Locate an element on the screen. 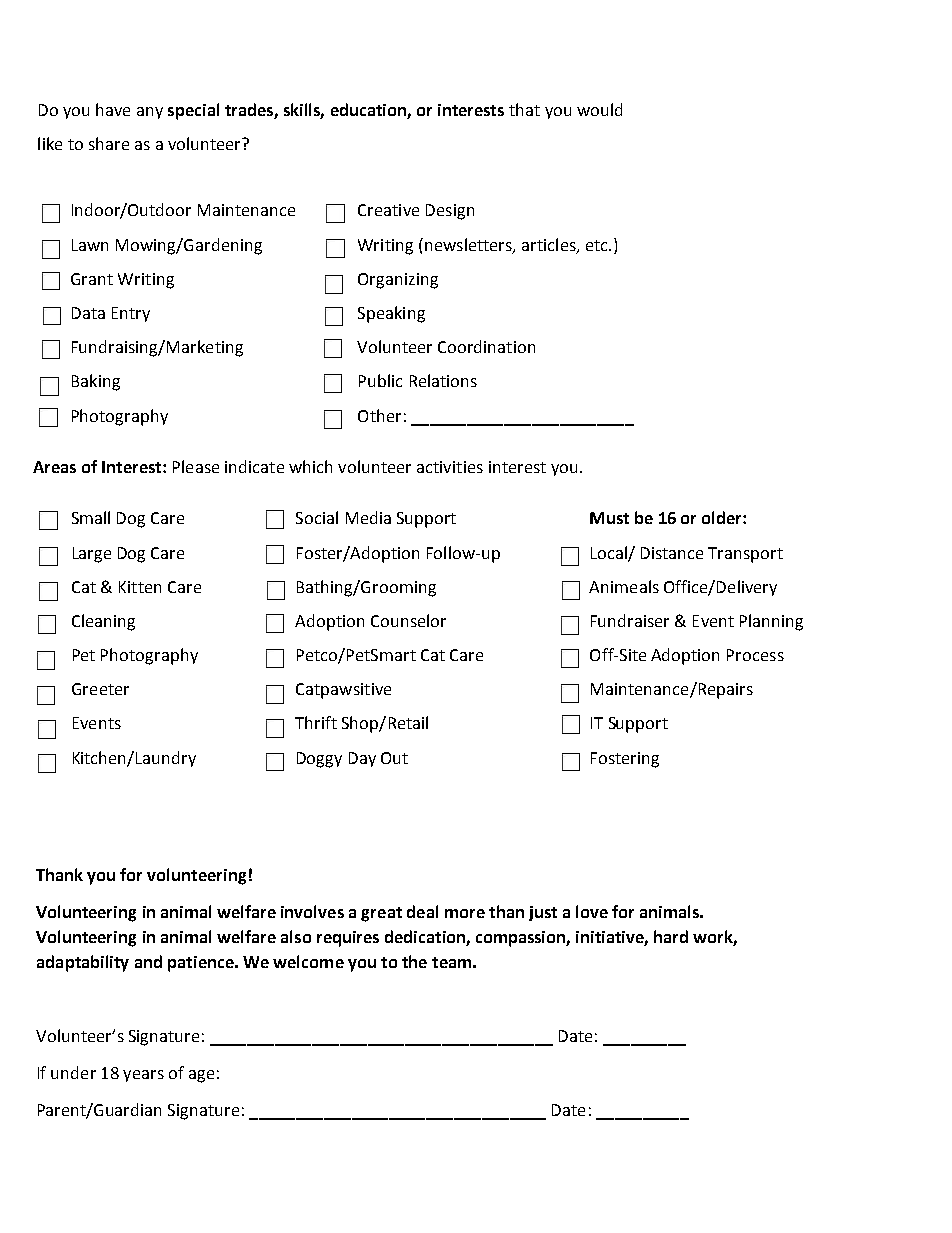 The image size is (952, 1233). Please is located at coordinates (196, 466).
